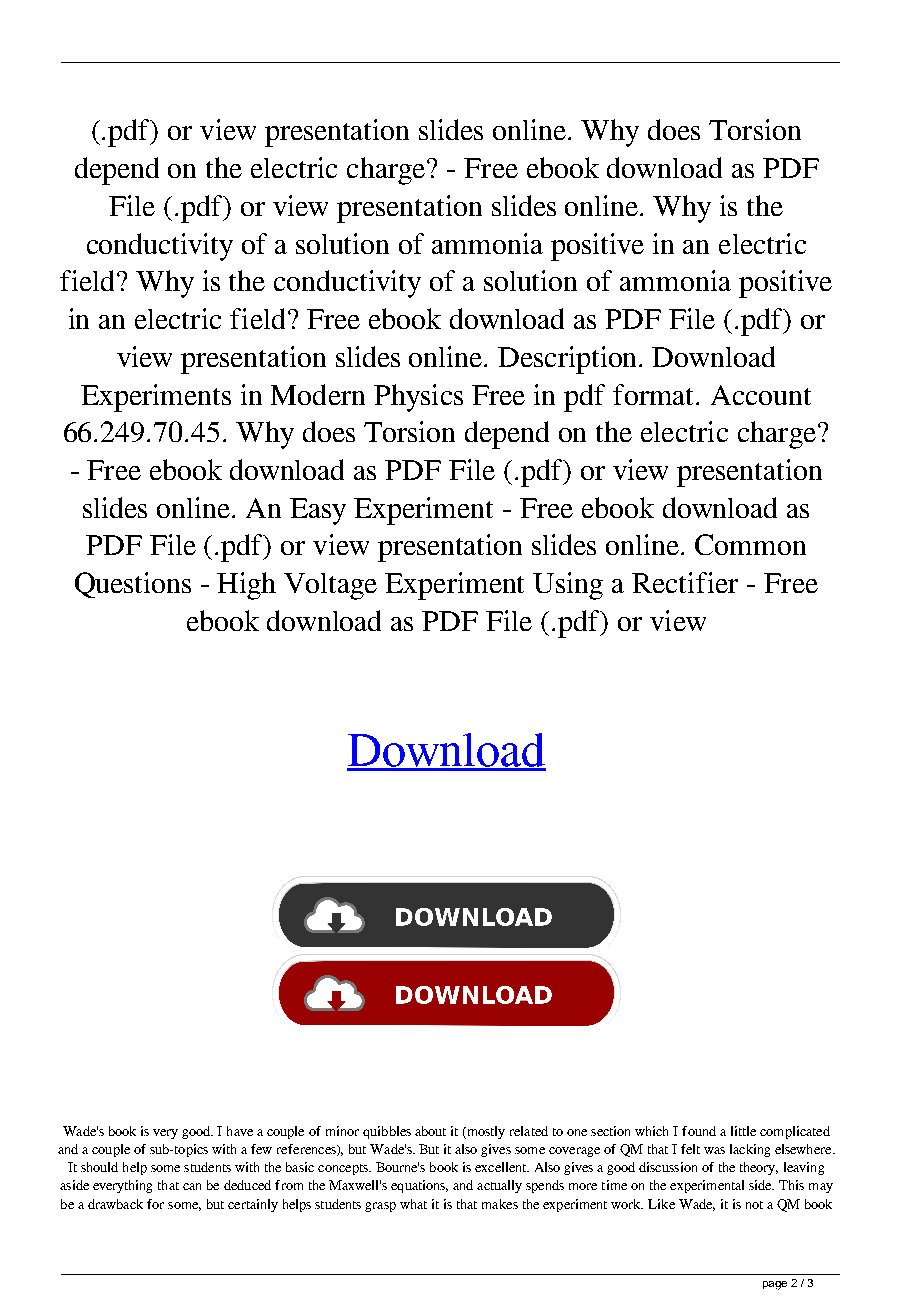  What do you see at coordinates (318, 394) in the screenshot?
I see `Modern` at bounding box center [318, 394].
